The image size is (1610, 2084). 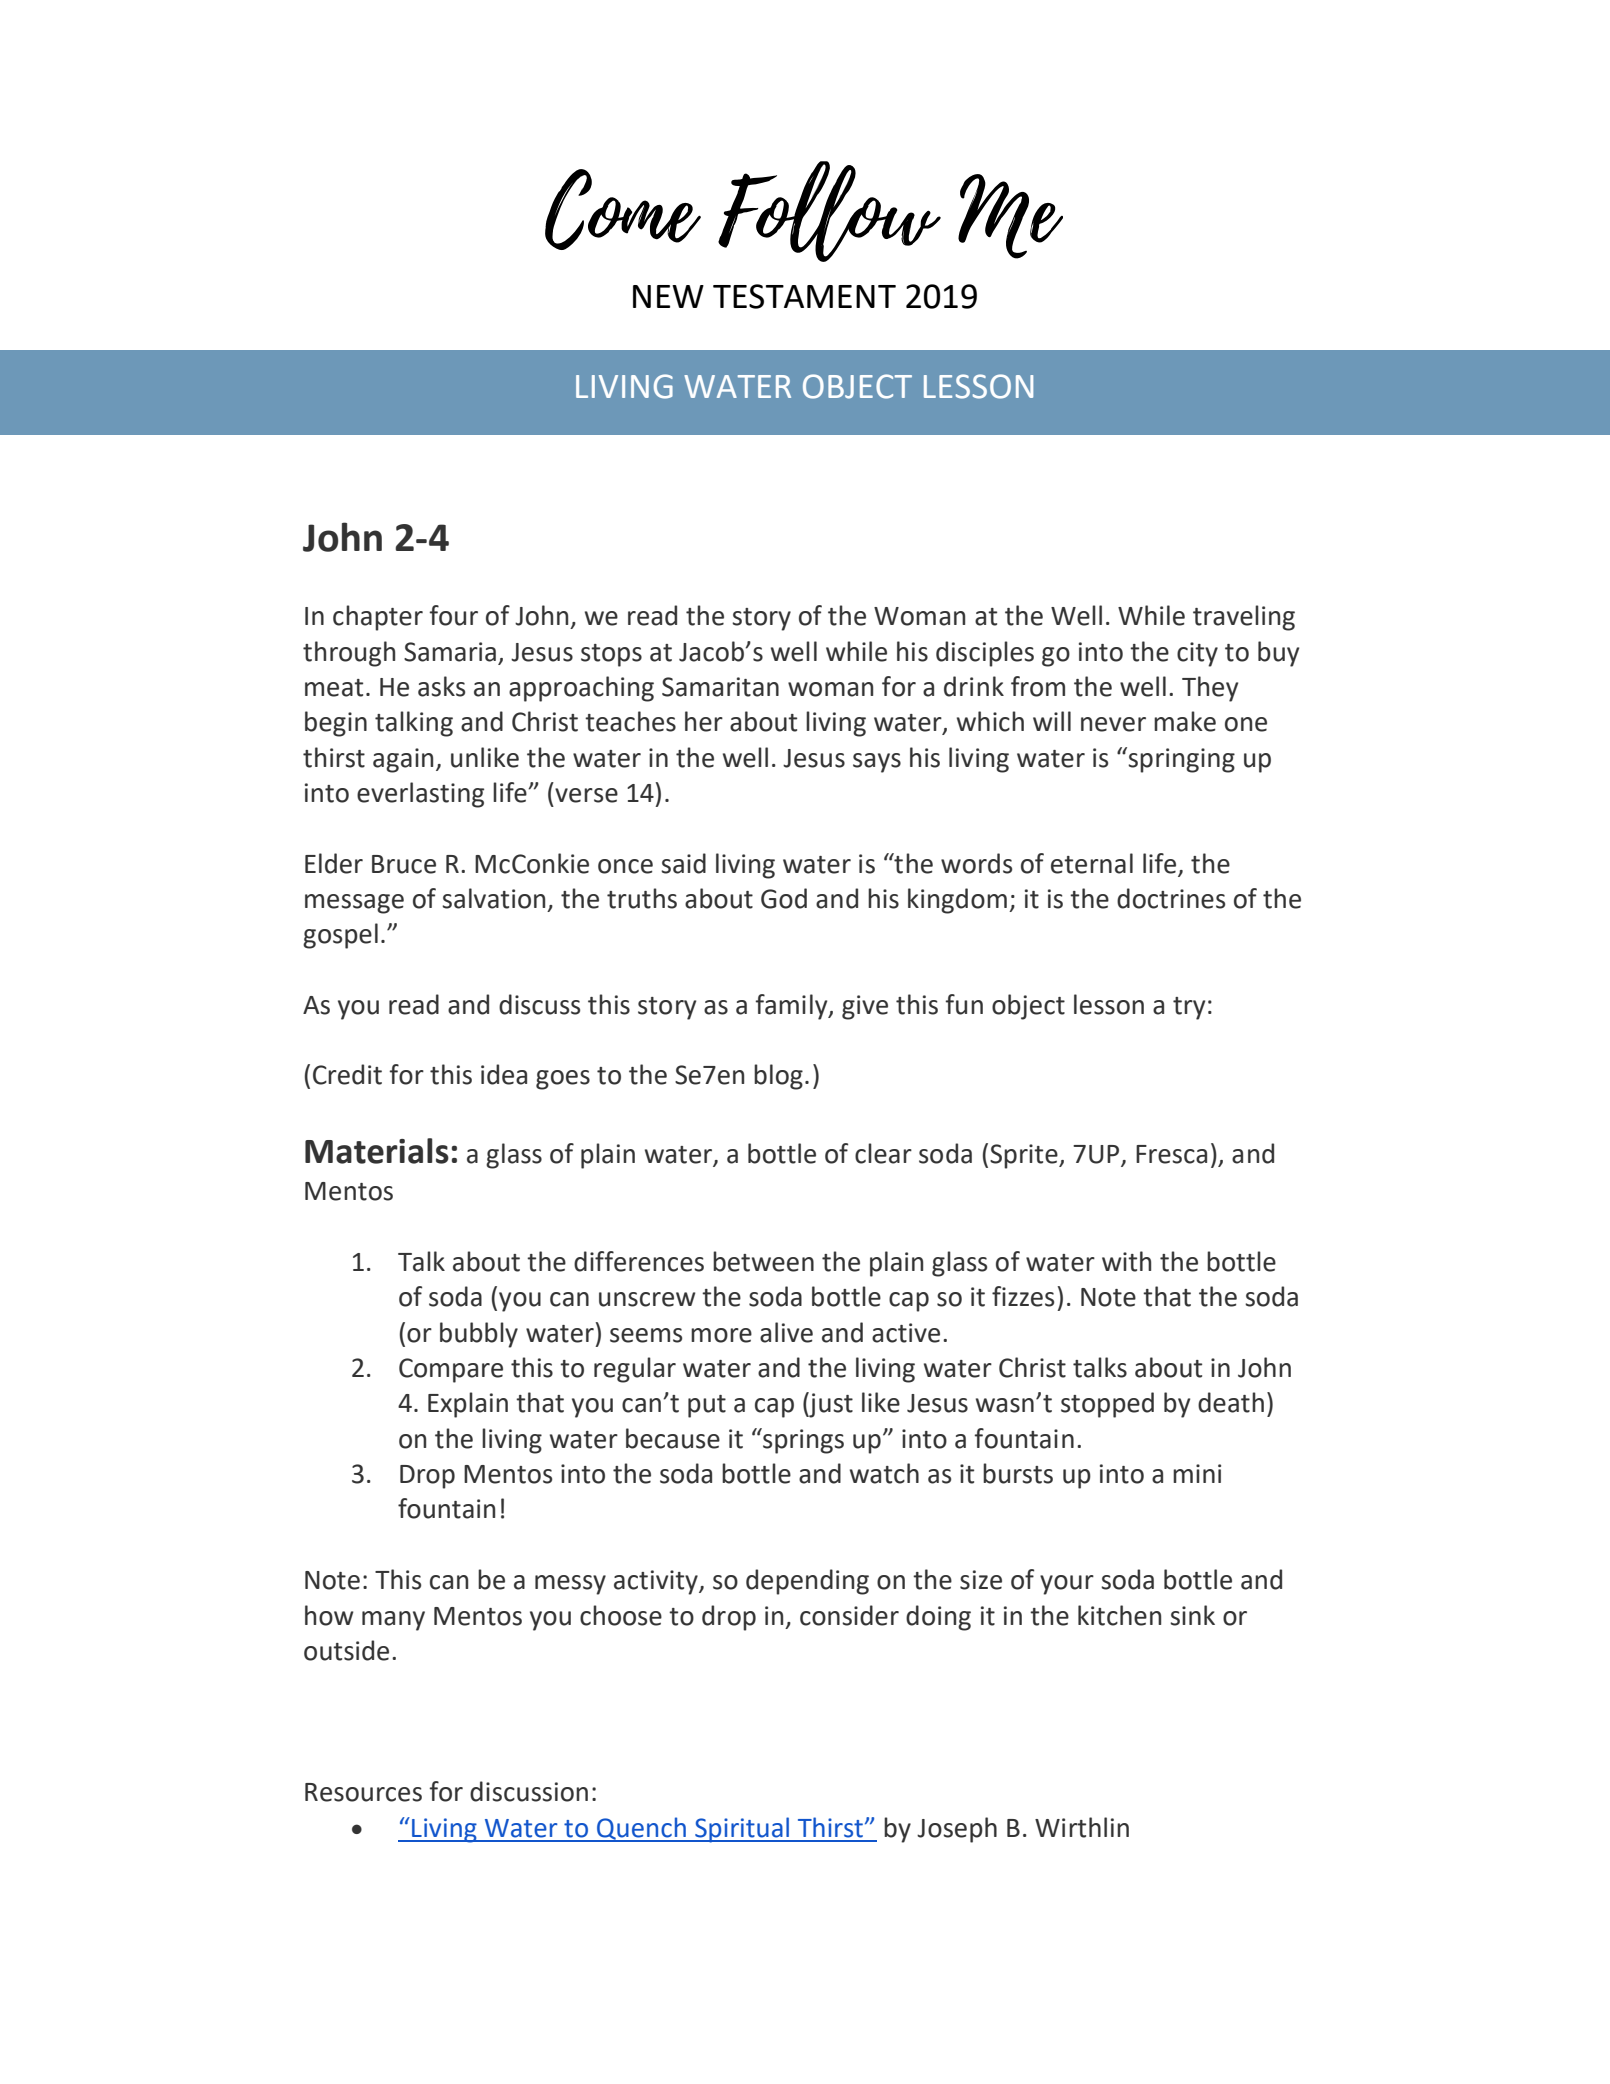 I want to click on try, so click(x=1189, y=1008).
